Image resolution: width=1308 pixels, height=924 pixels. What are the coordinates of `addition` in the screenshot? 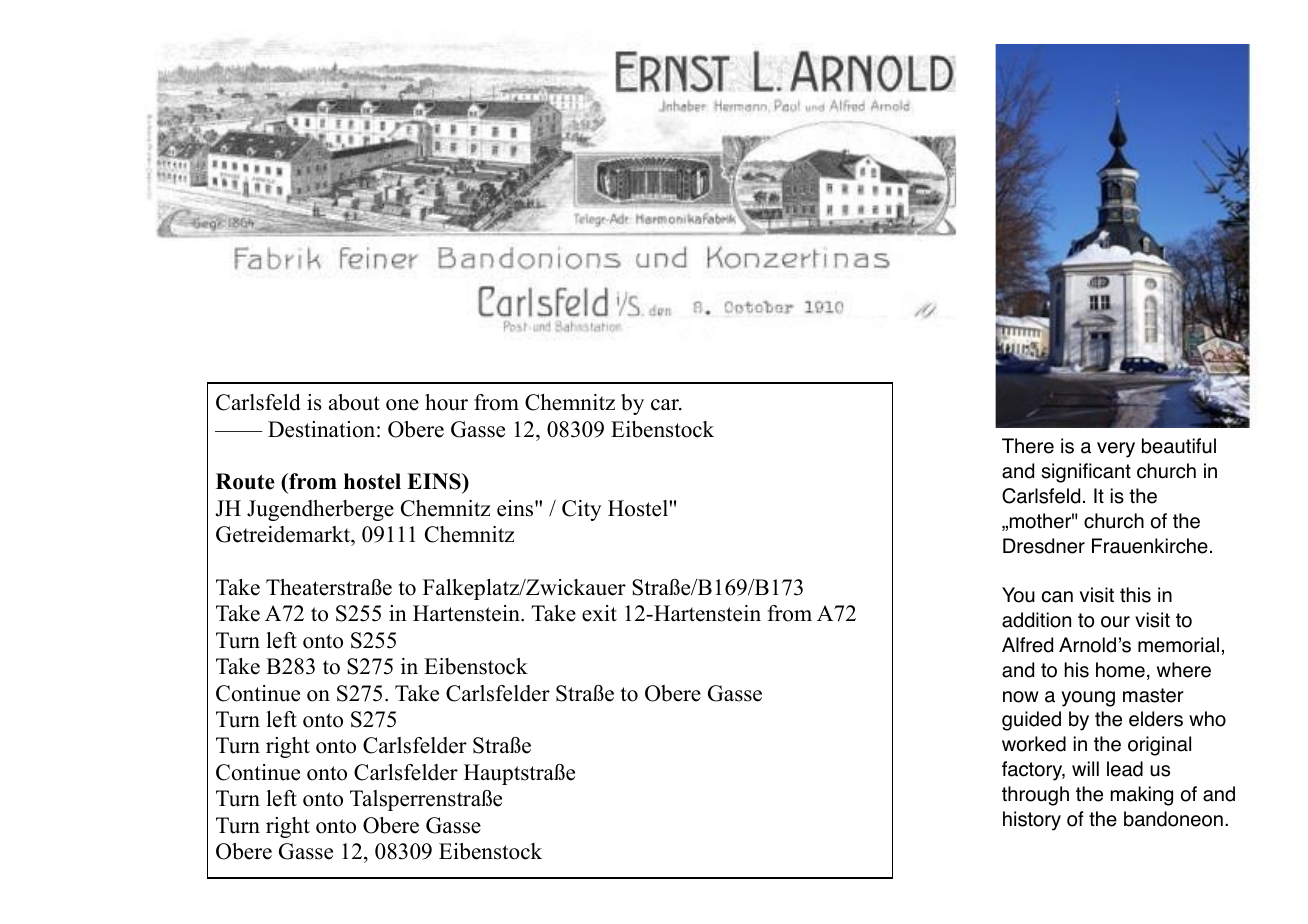 It's located at (1036, 620).
